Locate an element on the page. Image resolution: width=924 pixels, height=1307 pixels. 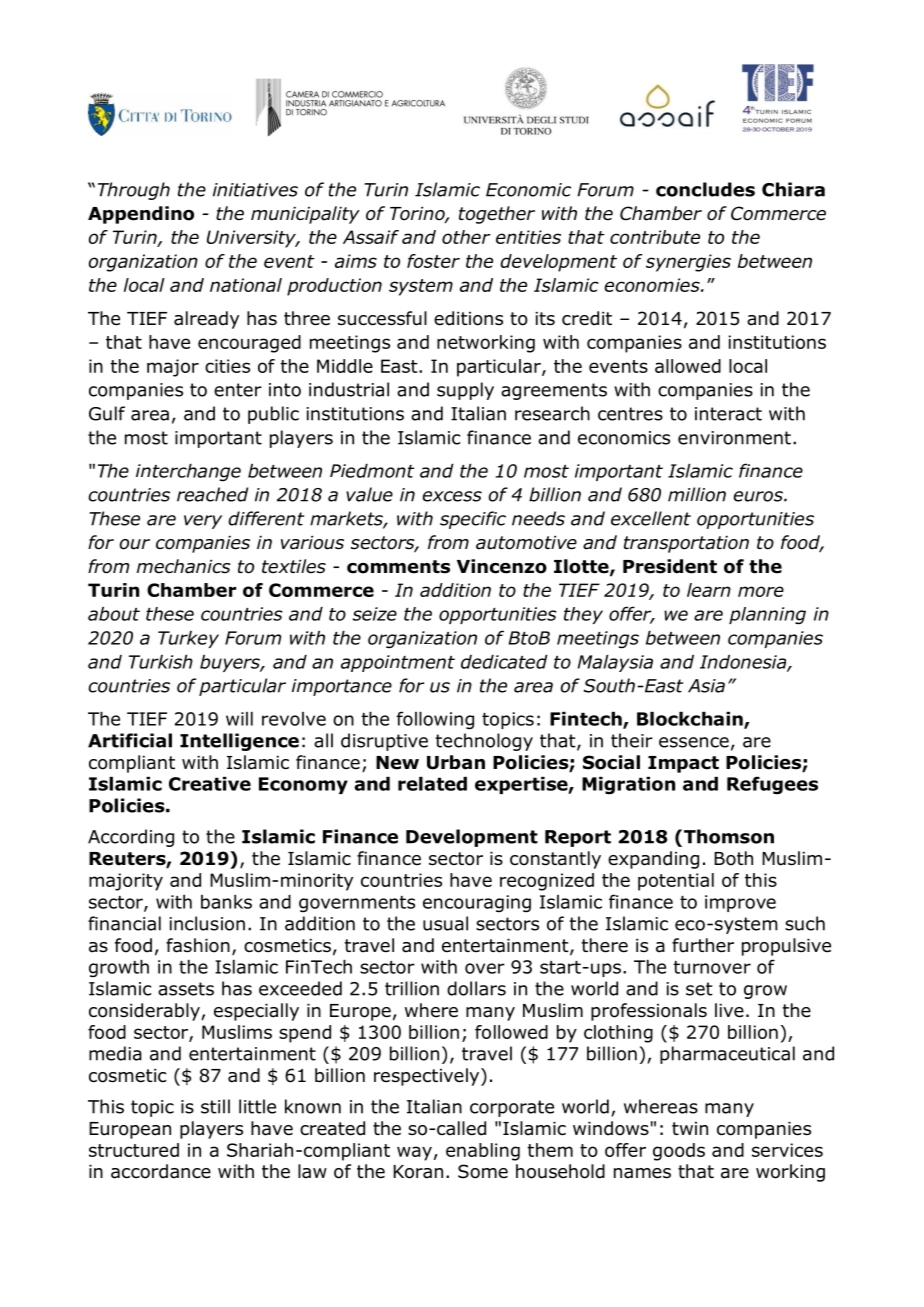
fashion is located at coordinates (198, 945).
